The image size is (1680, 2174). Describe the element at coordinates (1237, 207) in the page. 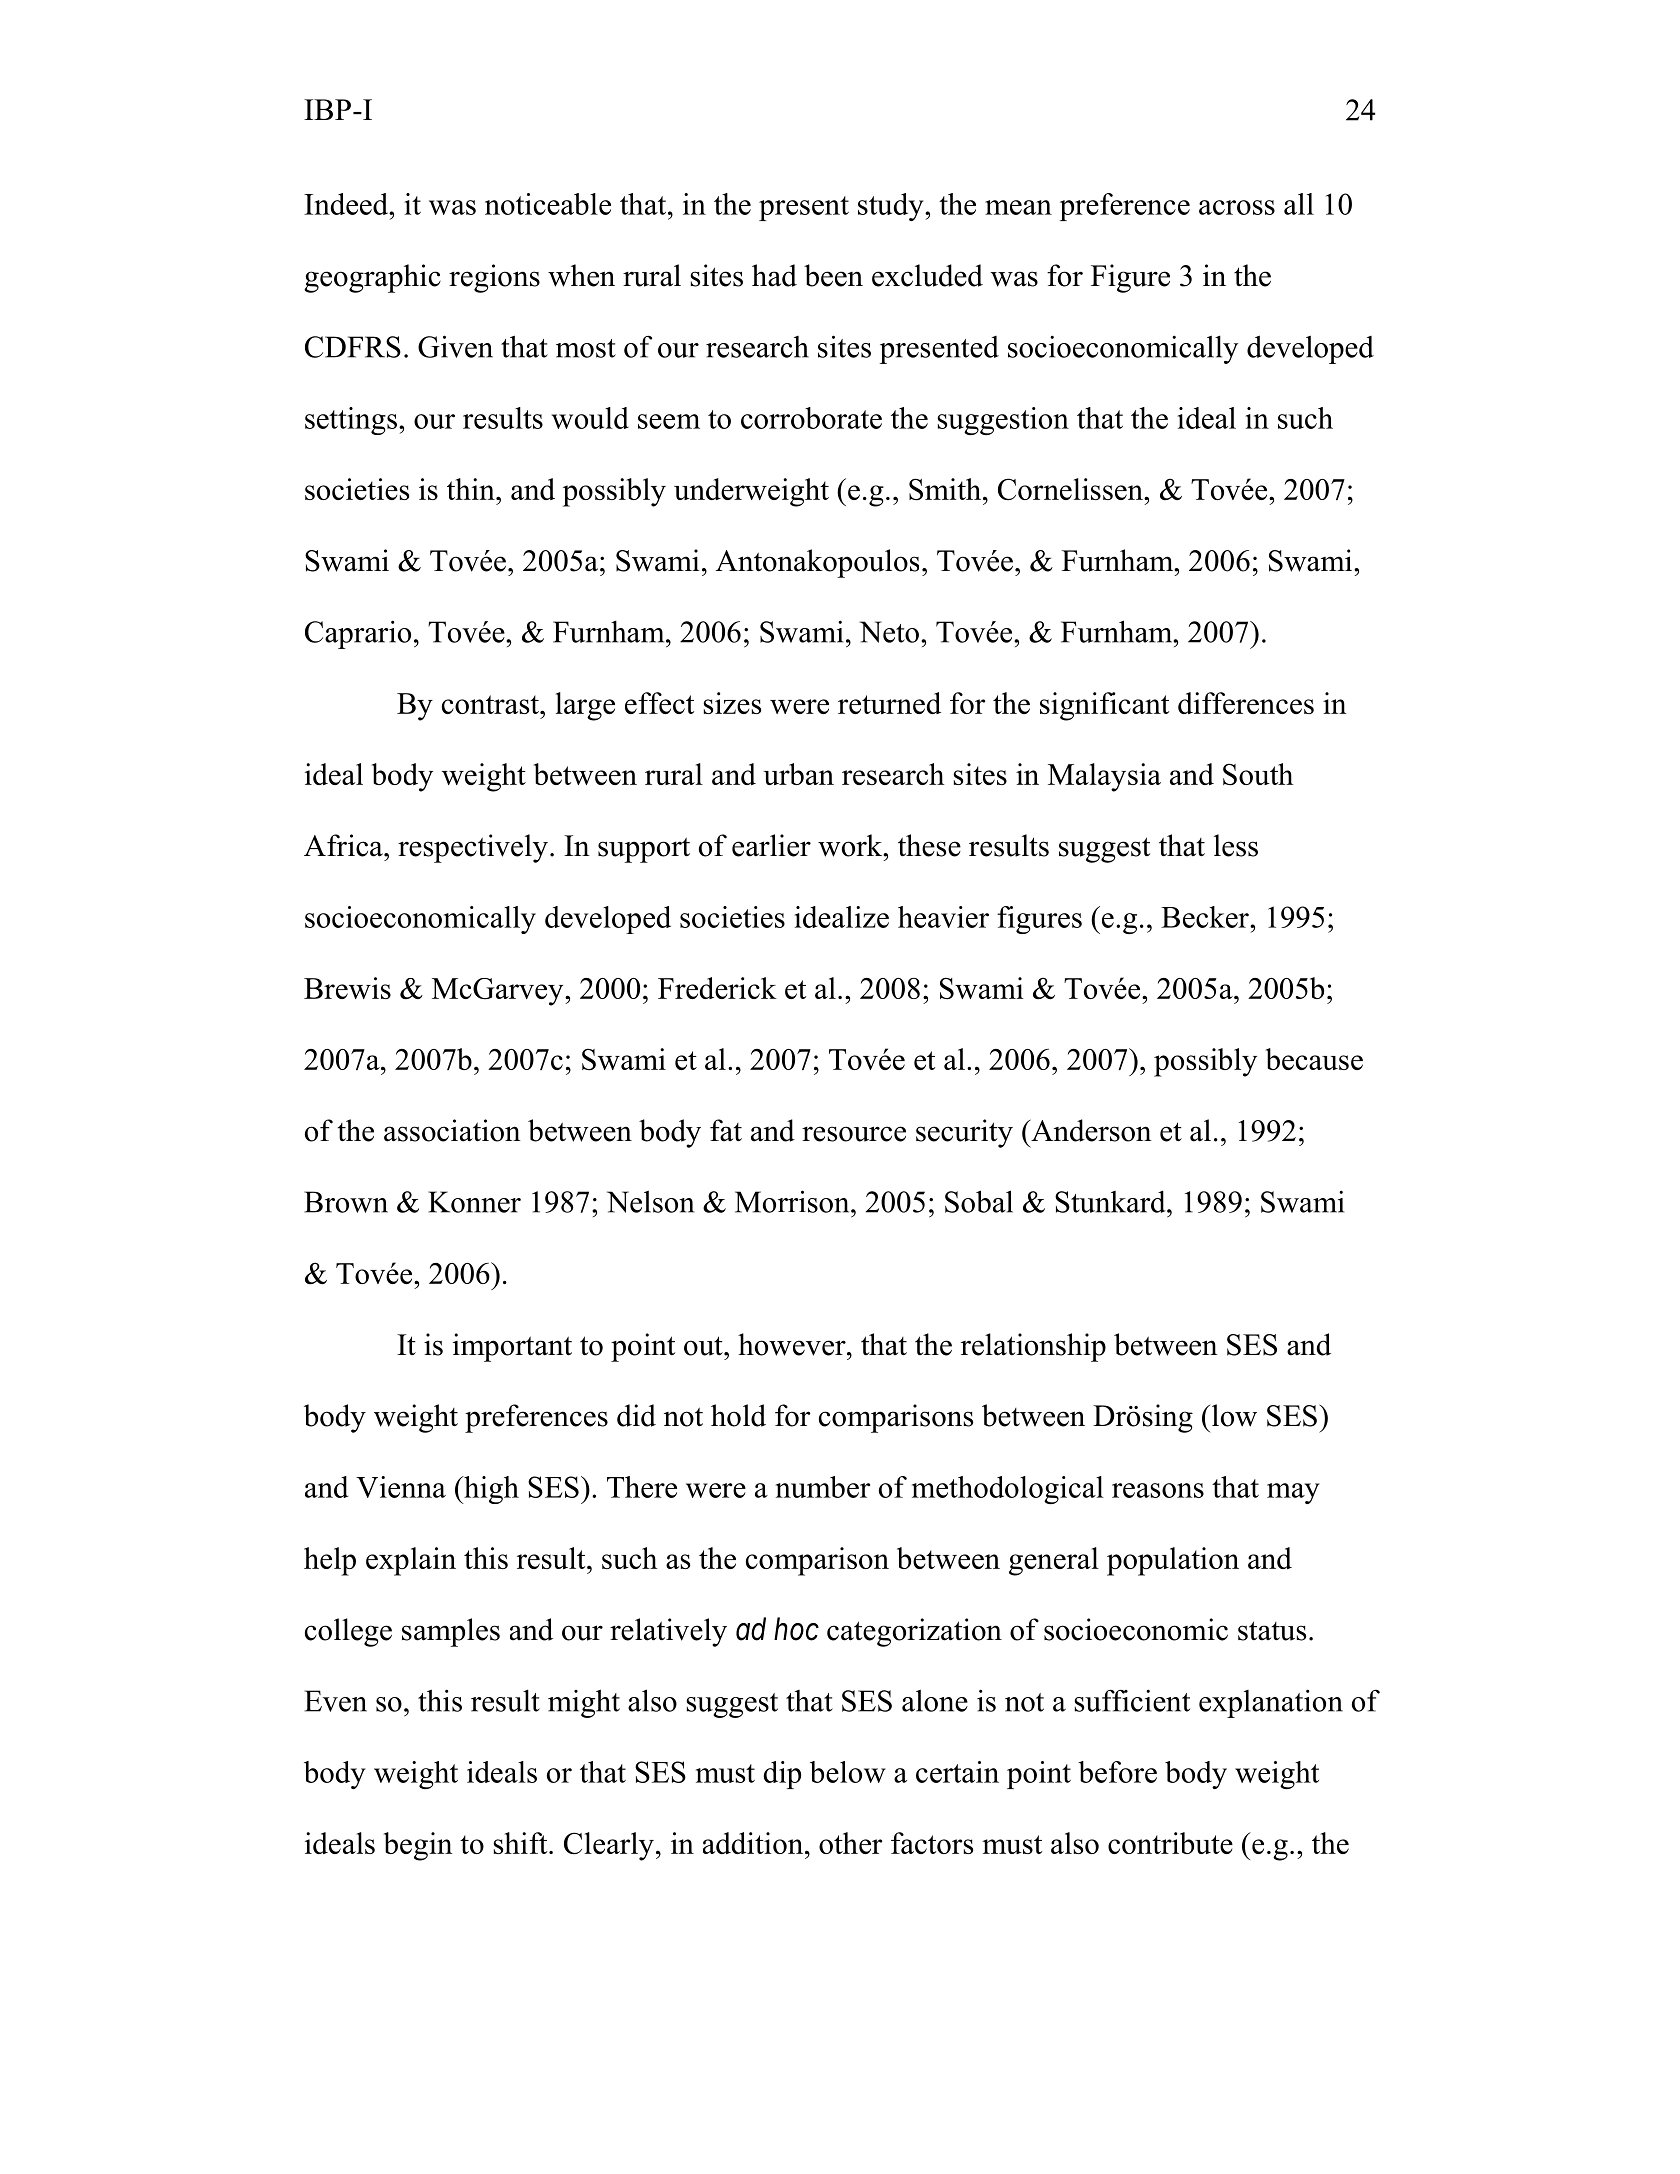

I see `across` at that location.
